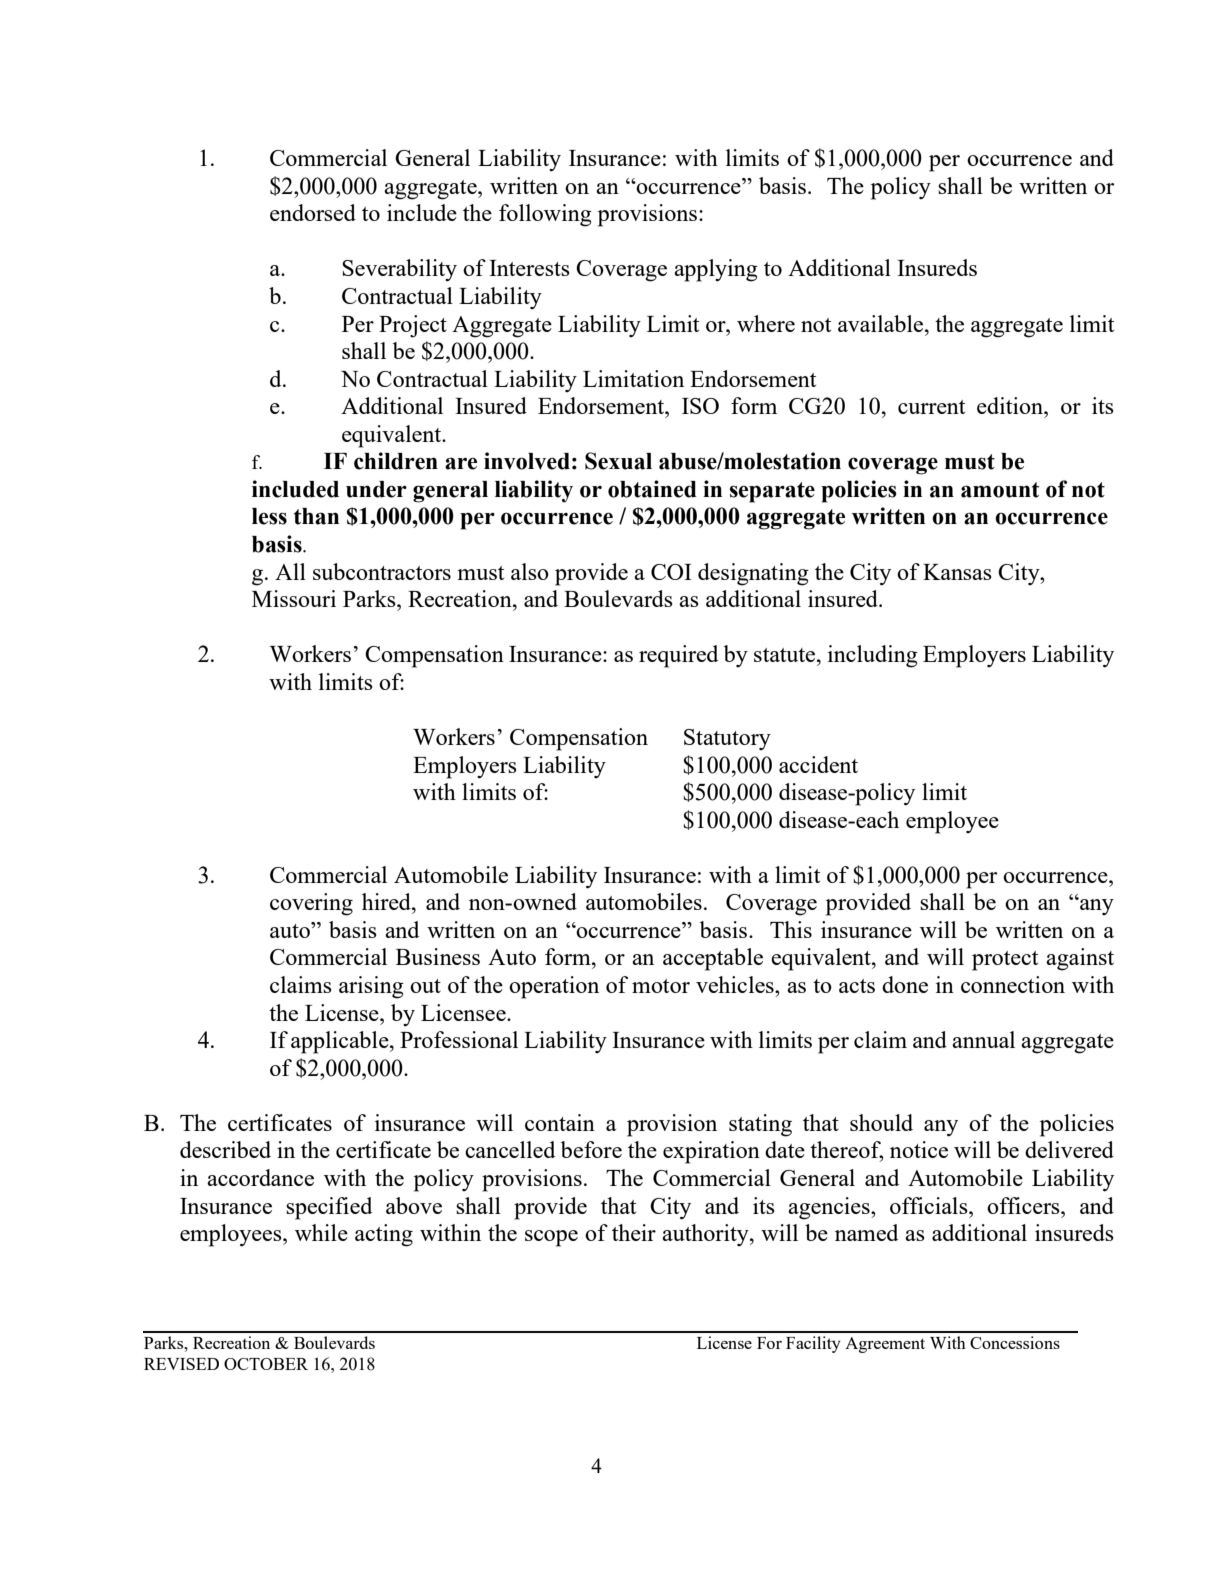 The width and height of the screenshot is (1222, 1582). Describe the element at coordinates (371, 987) in the screenshot. I see `arising` at that location.
